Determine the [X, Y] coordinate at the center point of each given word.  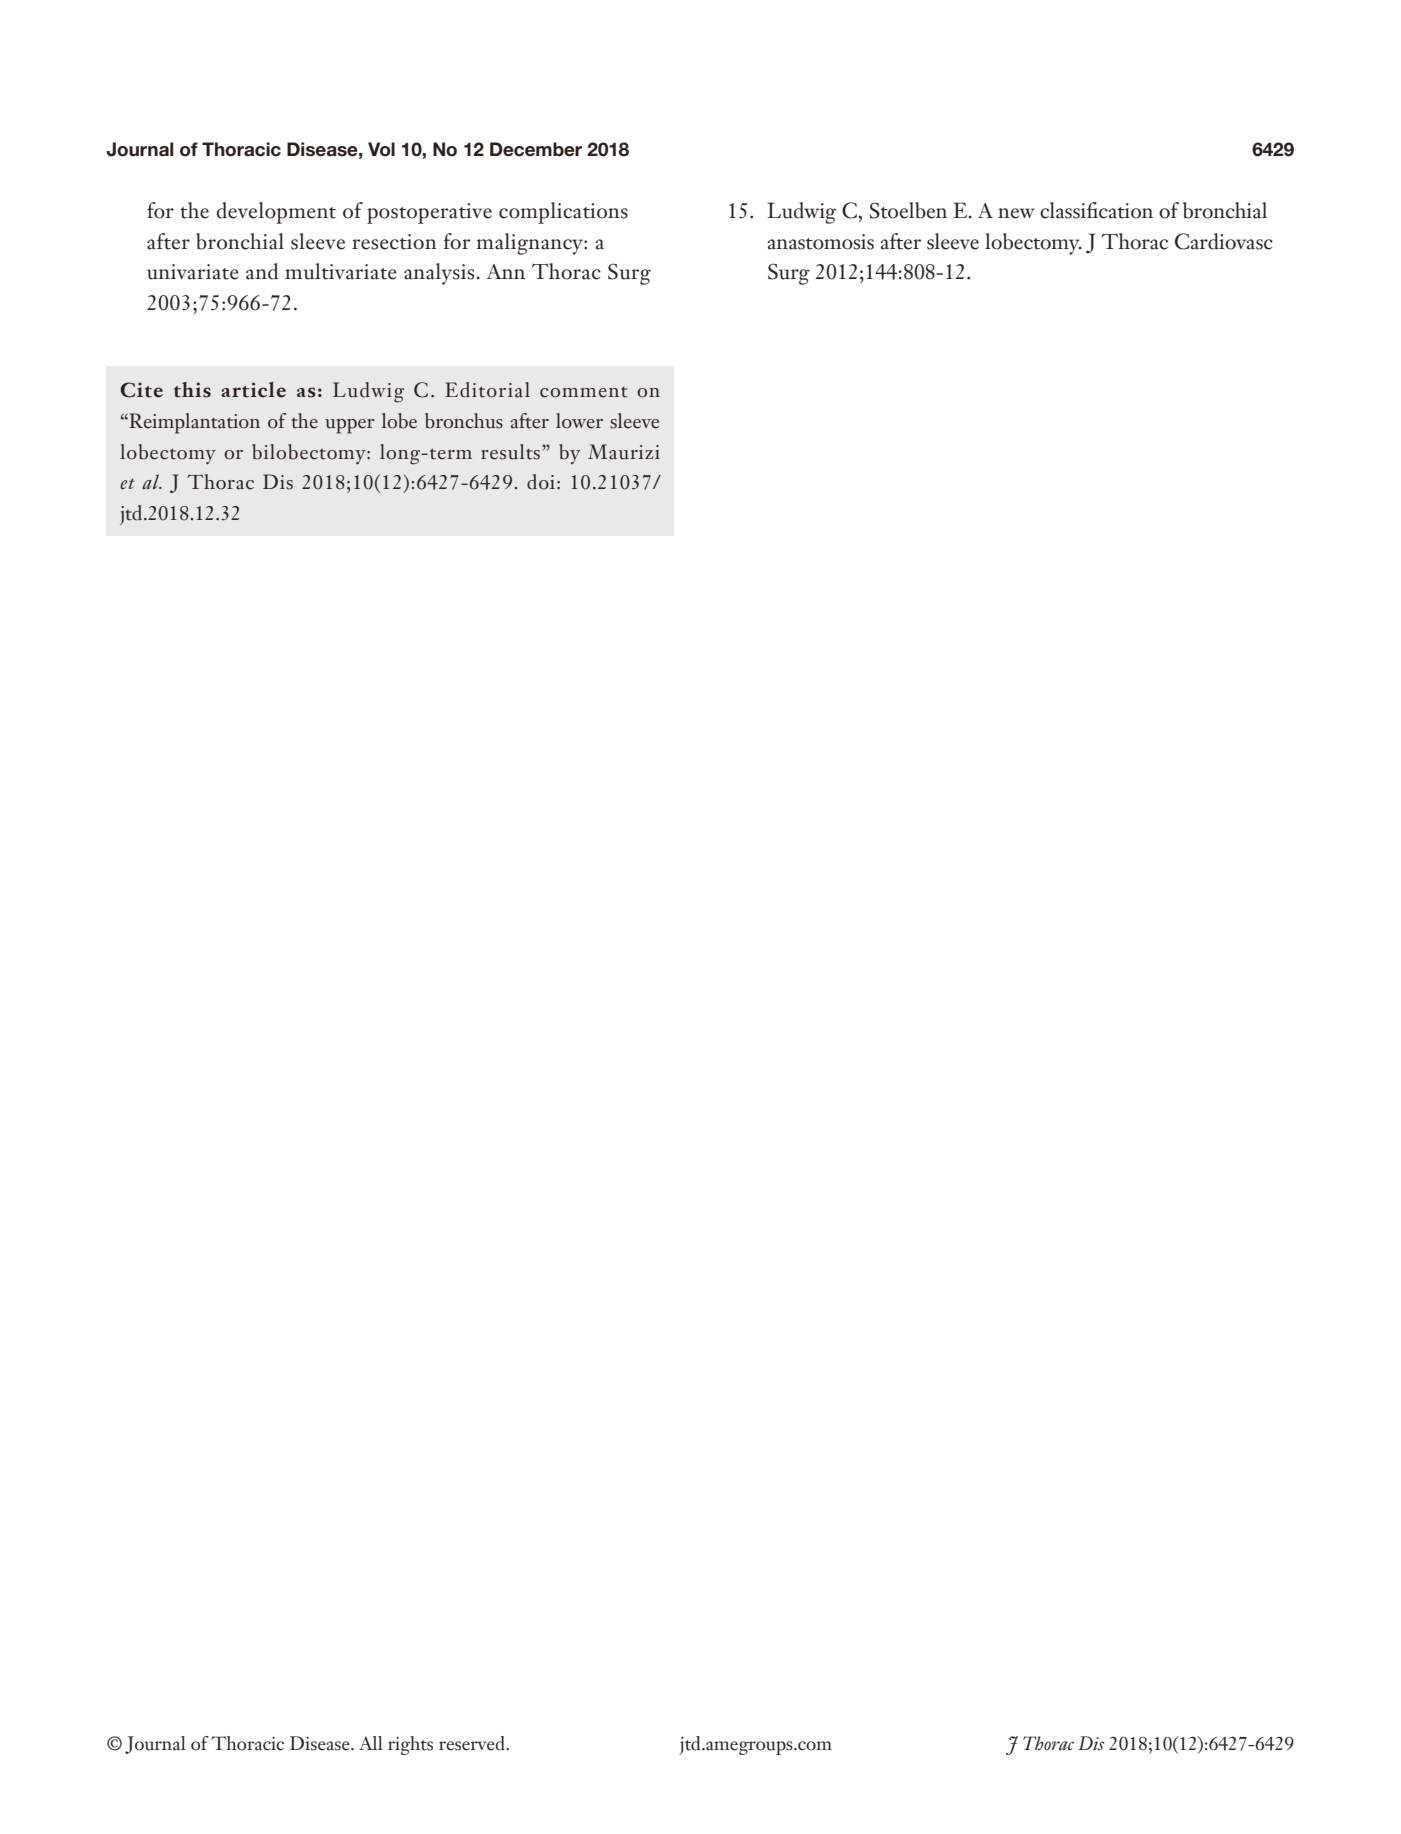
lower [579, 421]
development [276, 213]
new [1016, 213]
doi [541, 482]
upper [350, 426]
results [510, 452]
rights [410, 1745]
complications [563, 213]
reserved [473, 1743]
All [371, 1743]
